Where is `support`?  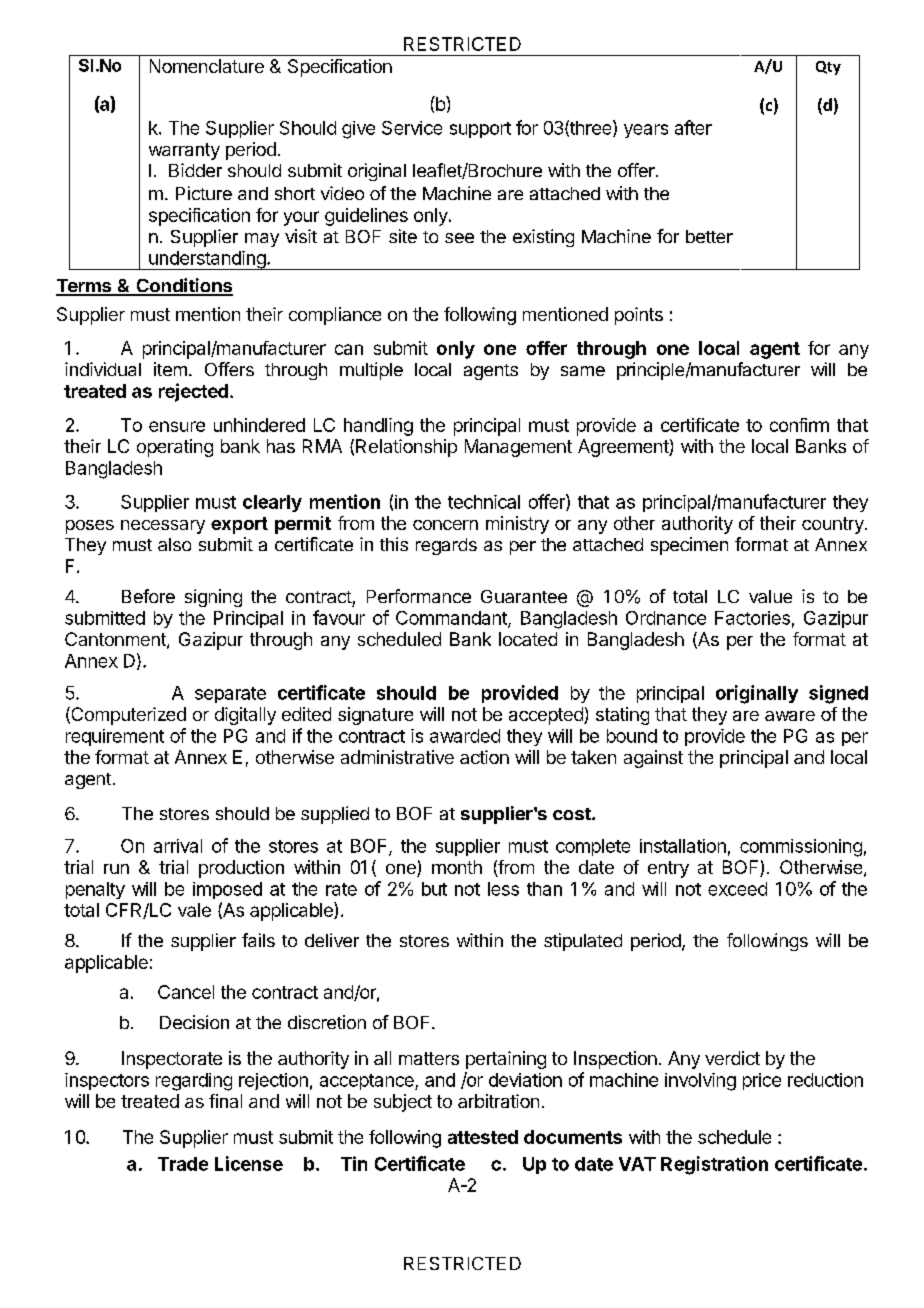 support is located at coordinates (480, 130).
